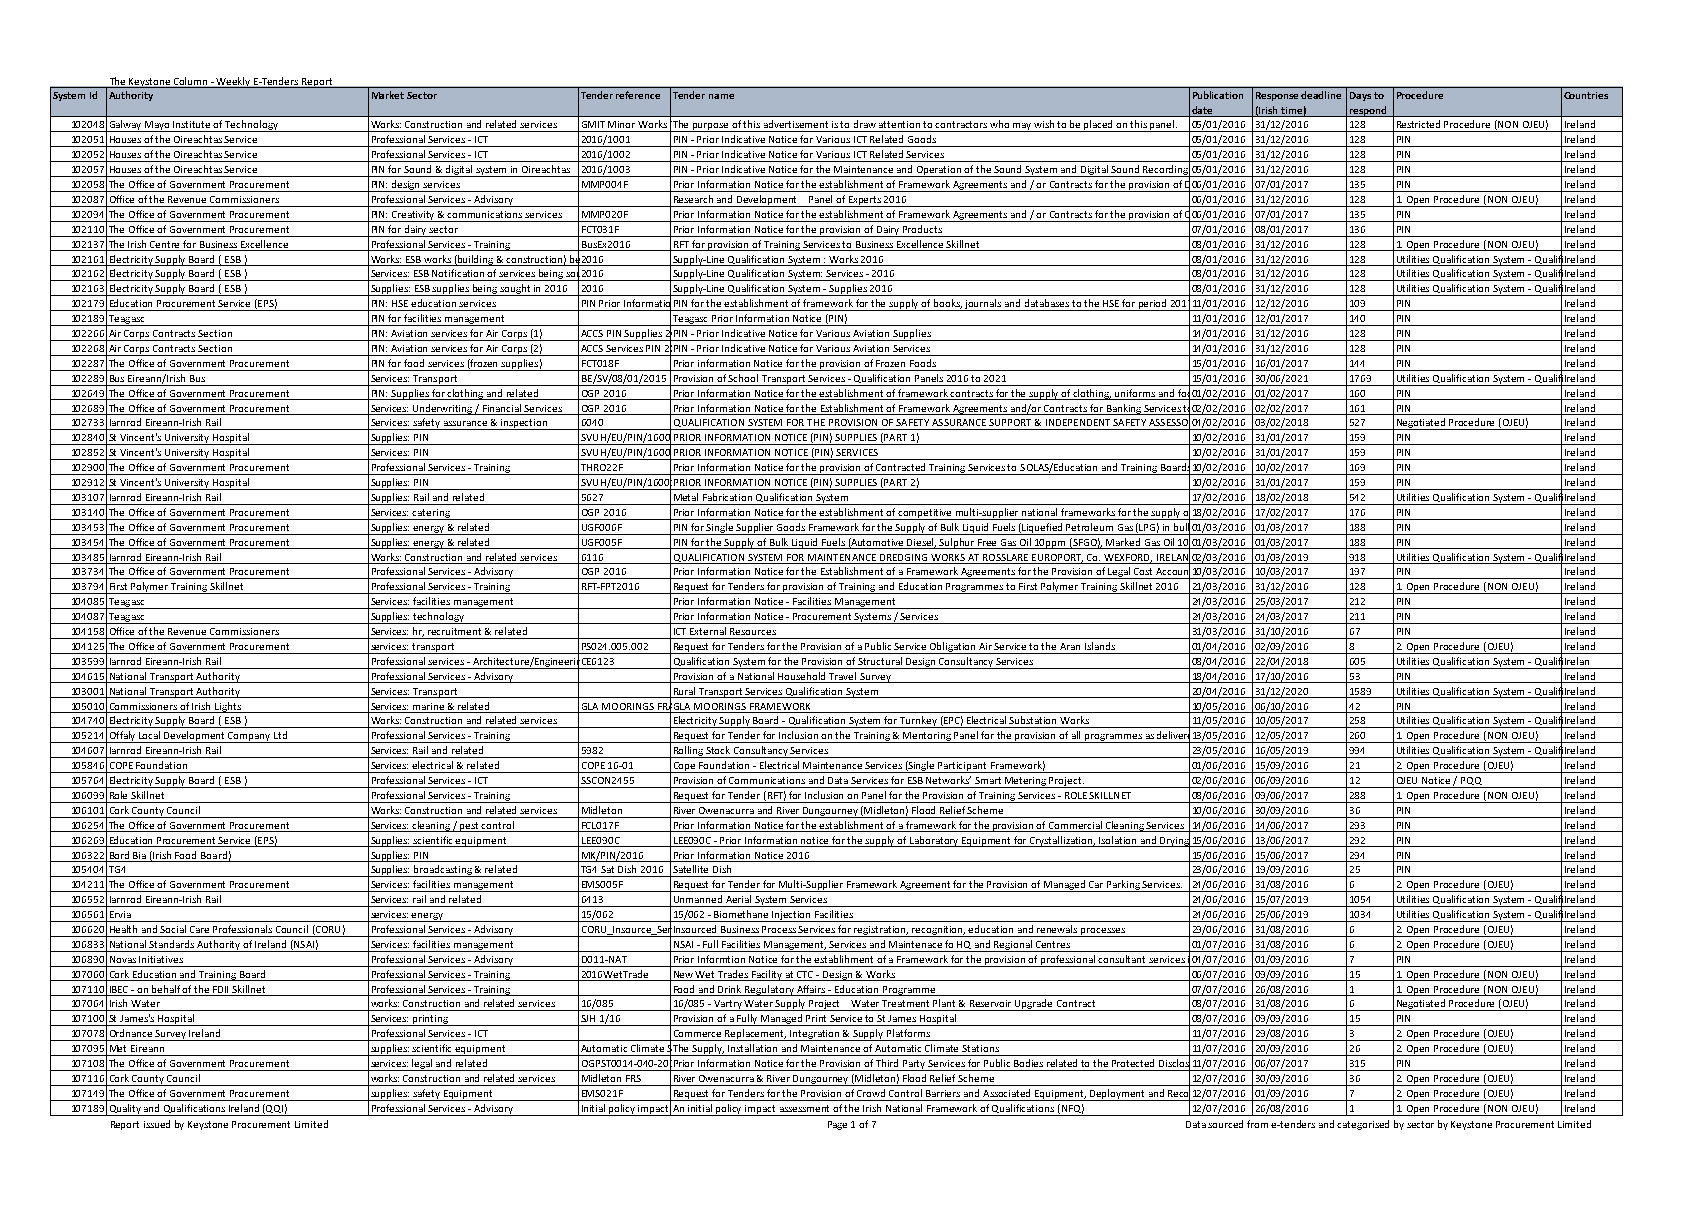  Describe the element at coordinates (804, 1108) in the screenshot. I see `assessment` at that location.
